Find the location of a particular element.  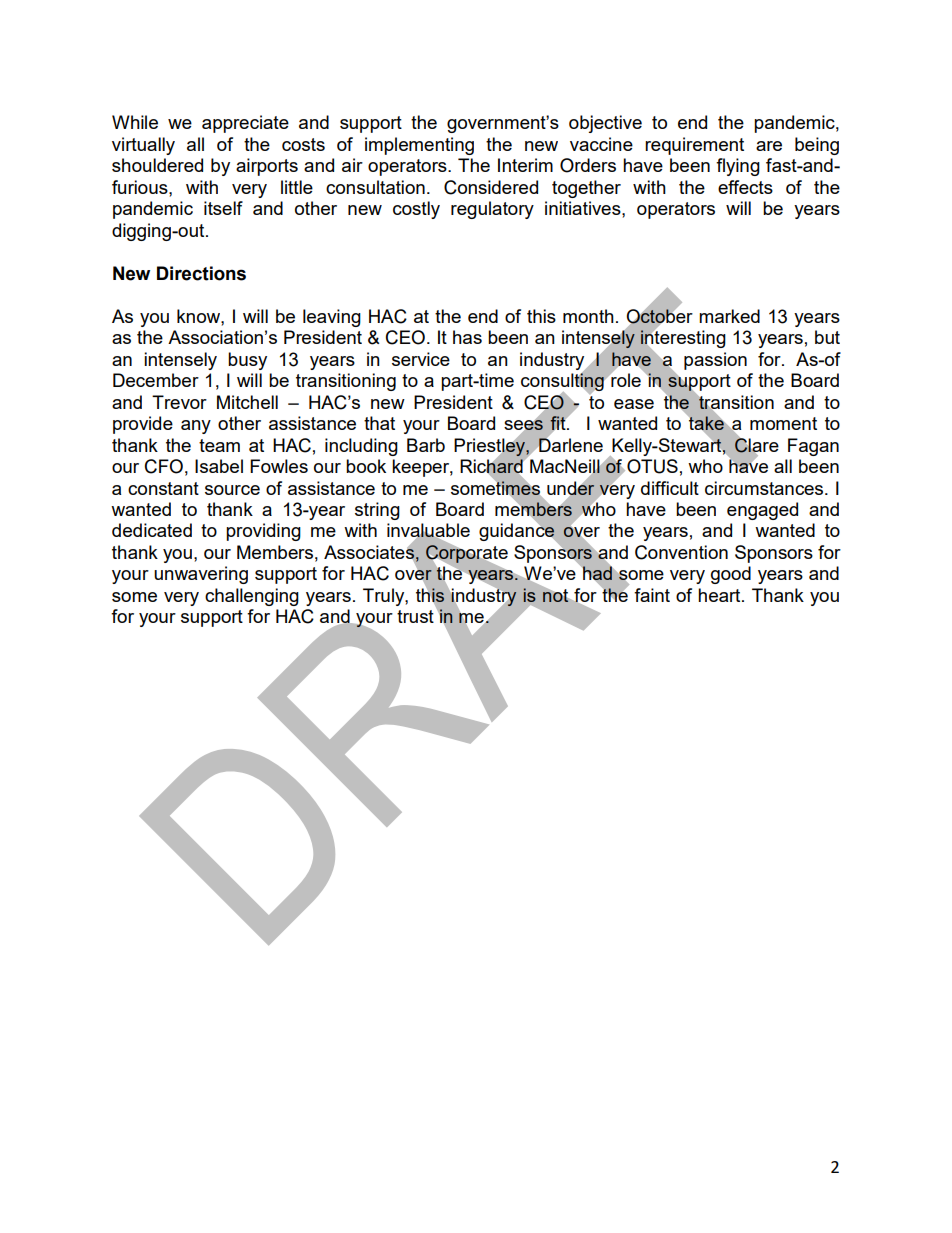

busy is located at coordinates (247, 361).
